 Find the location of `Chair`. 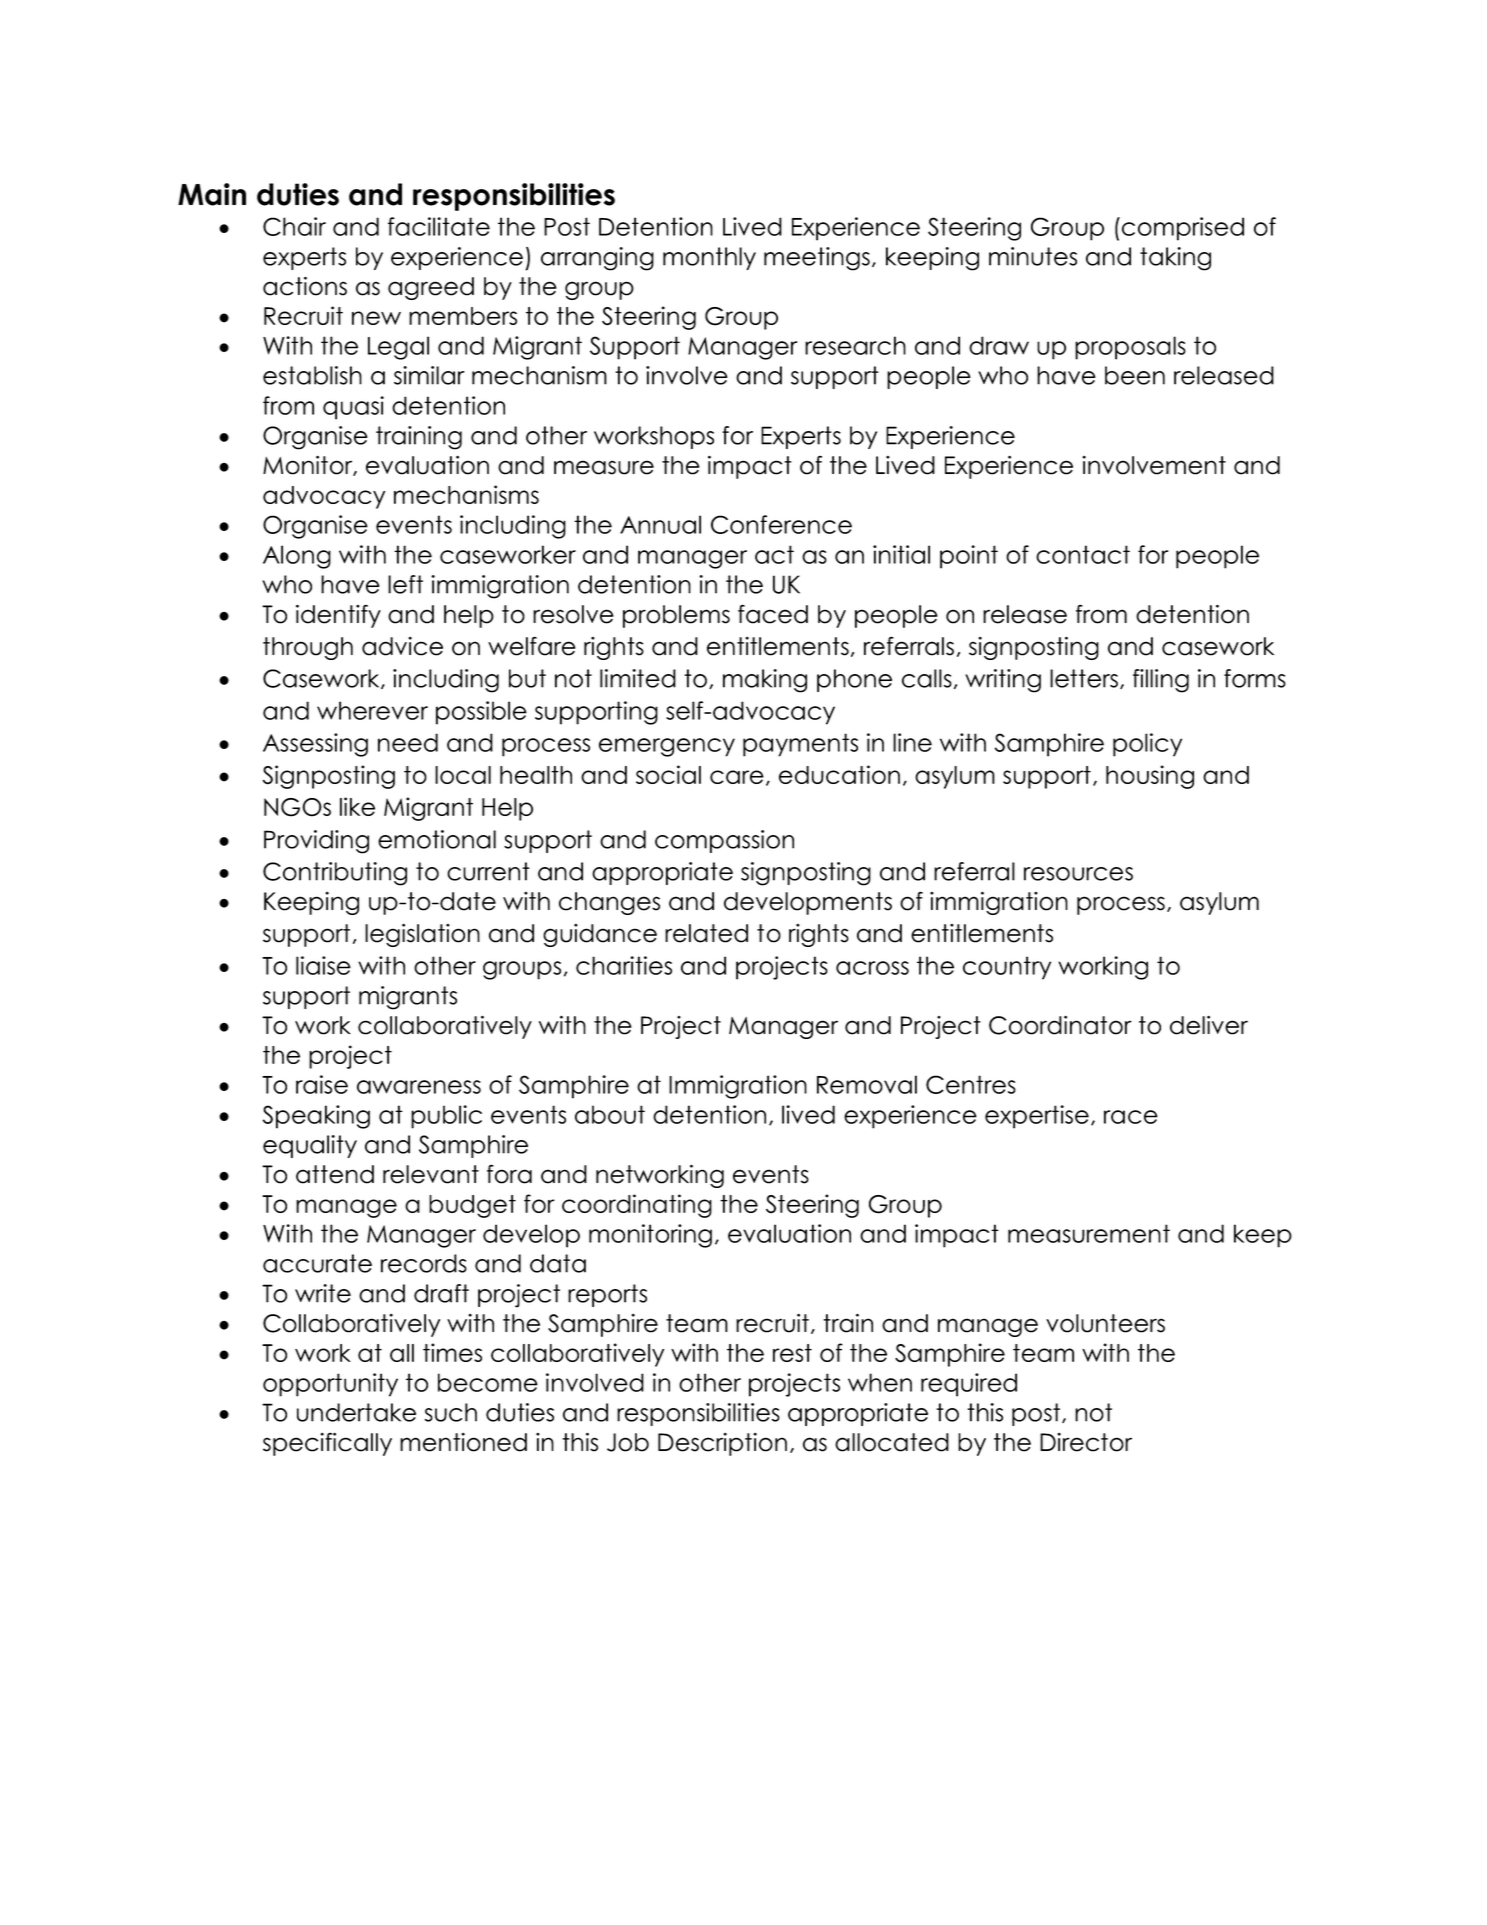

Chair is located at coordinates (294, 226).
